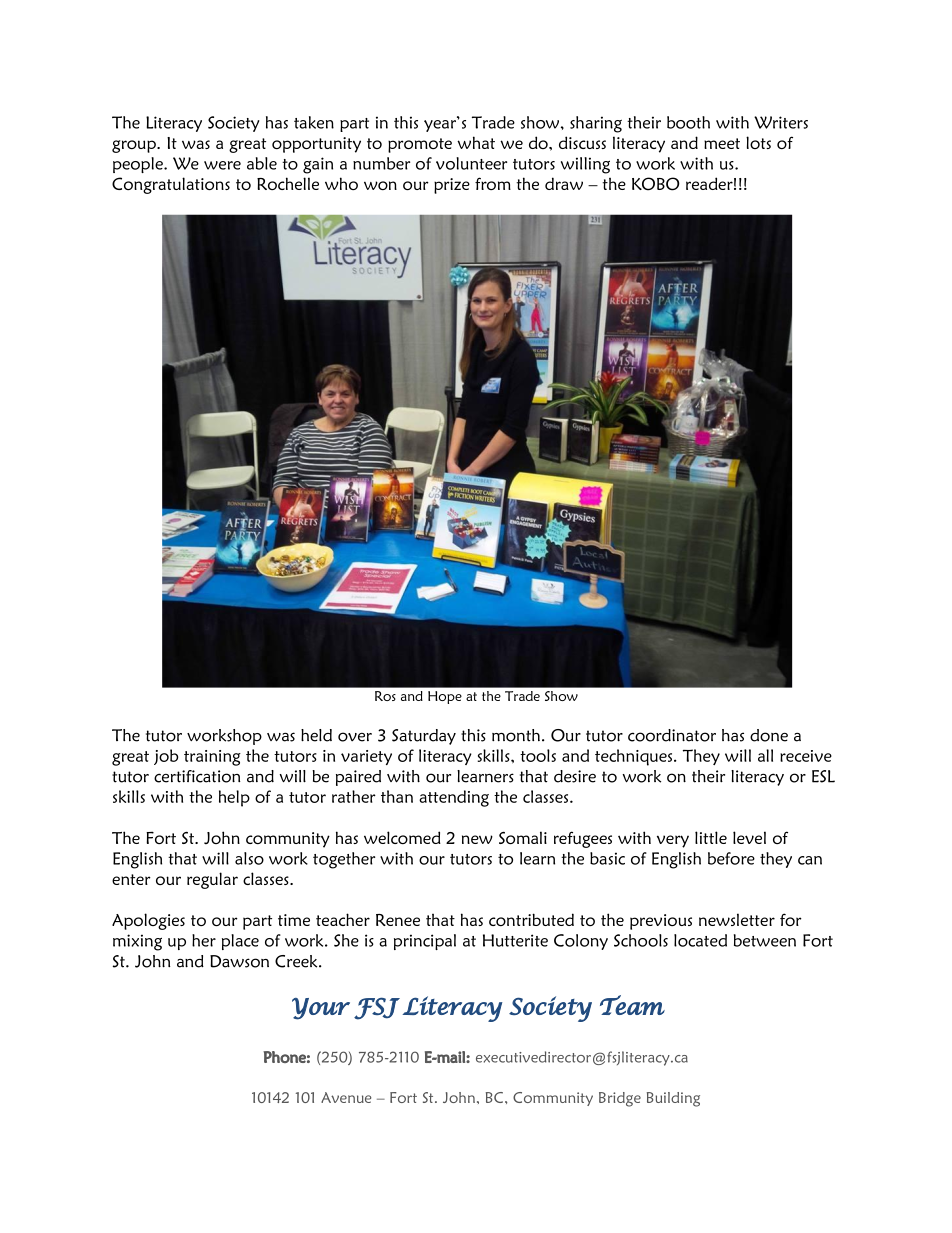  What do you see at coordinates (346, 1097) in the page?
I see `Avenue` at bounding box center [346, 1097].
